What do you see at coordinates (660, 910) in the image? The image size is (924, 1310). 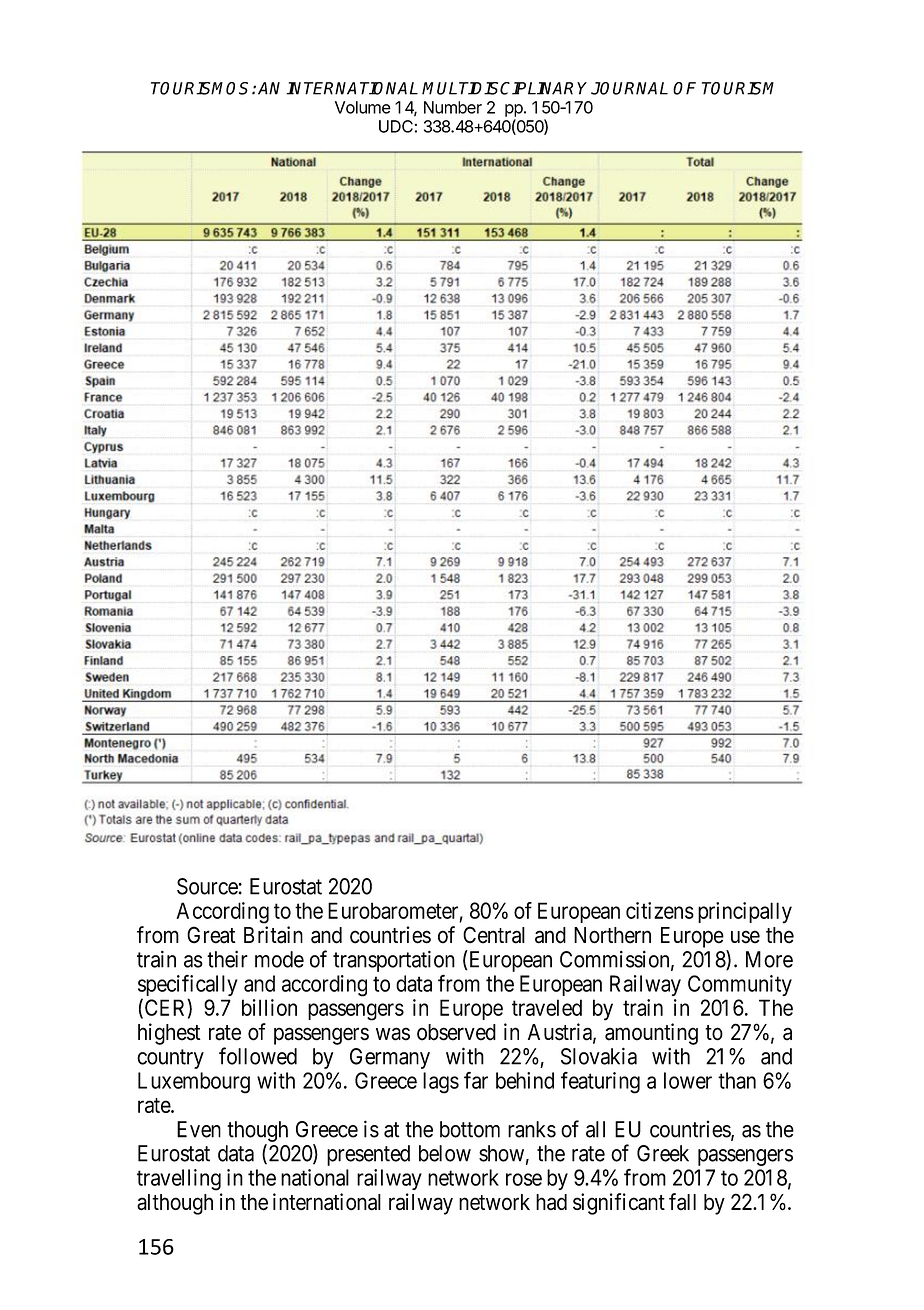 I see `citizens` at bounding box center [660, 910].
